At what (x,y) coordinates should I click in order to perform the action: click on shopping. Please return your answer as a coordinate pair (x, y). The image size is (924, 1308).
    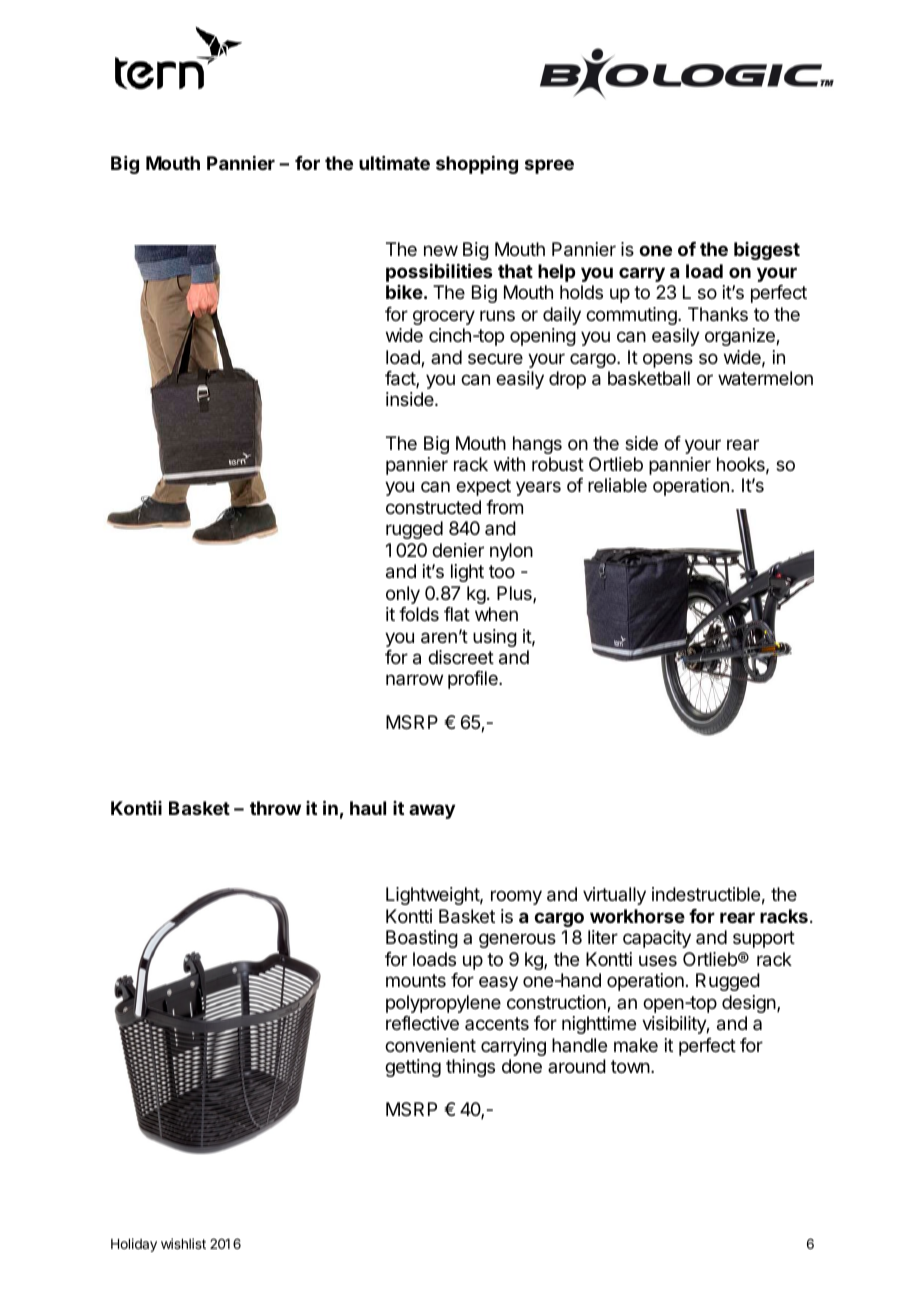
    Looking at the image, I should click on (477, 165).
